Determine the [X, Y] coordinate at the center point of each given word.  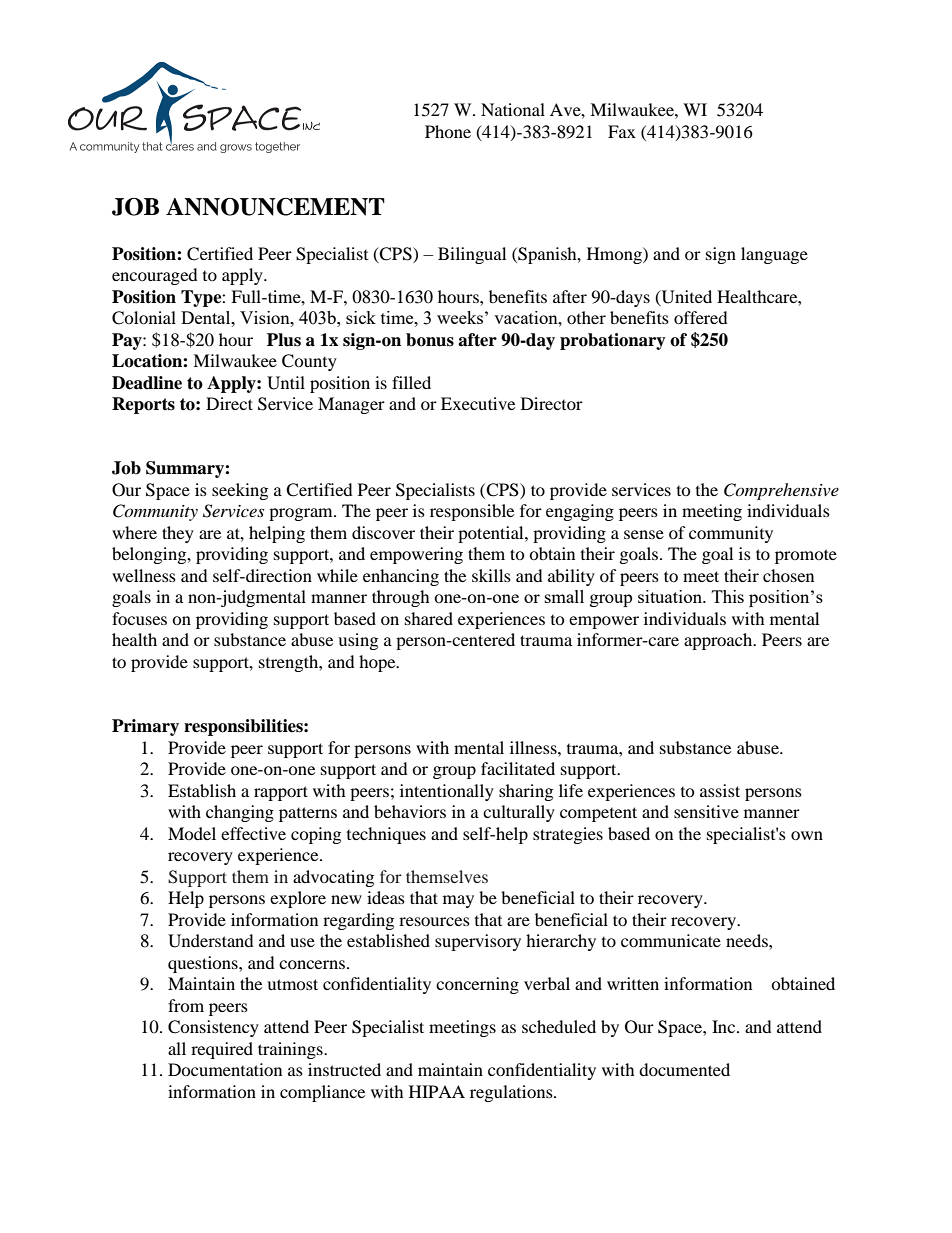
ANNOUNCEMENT [275, 207]
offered [701, 317]
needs [748, 940]
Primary [145, 727]
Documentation [225, 1069]
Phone [448, 131]
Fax [622, 131]
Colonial [144, 318]
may [458, 901]
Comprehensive [781, 491]
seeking [240, 491]
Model [192, 833]
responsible [472, 512]
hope [378, 663]
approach [719, 641]
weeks [460, 317]
